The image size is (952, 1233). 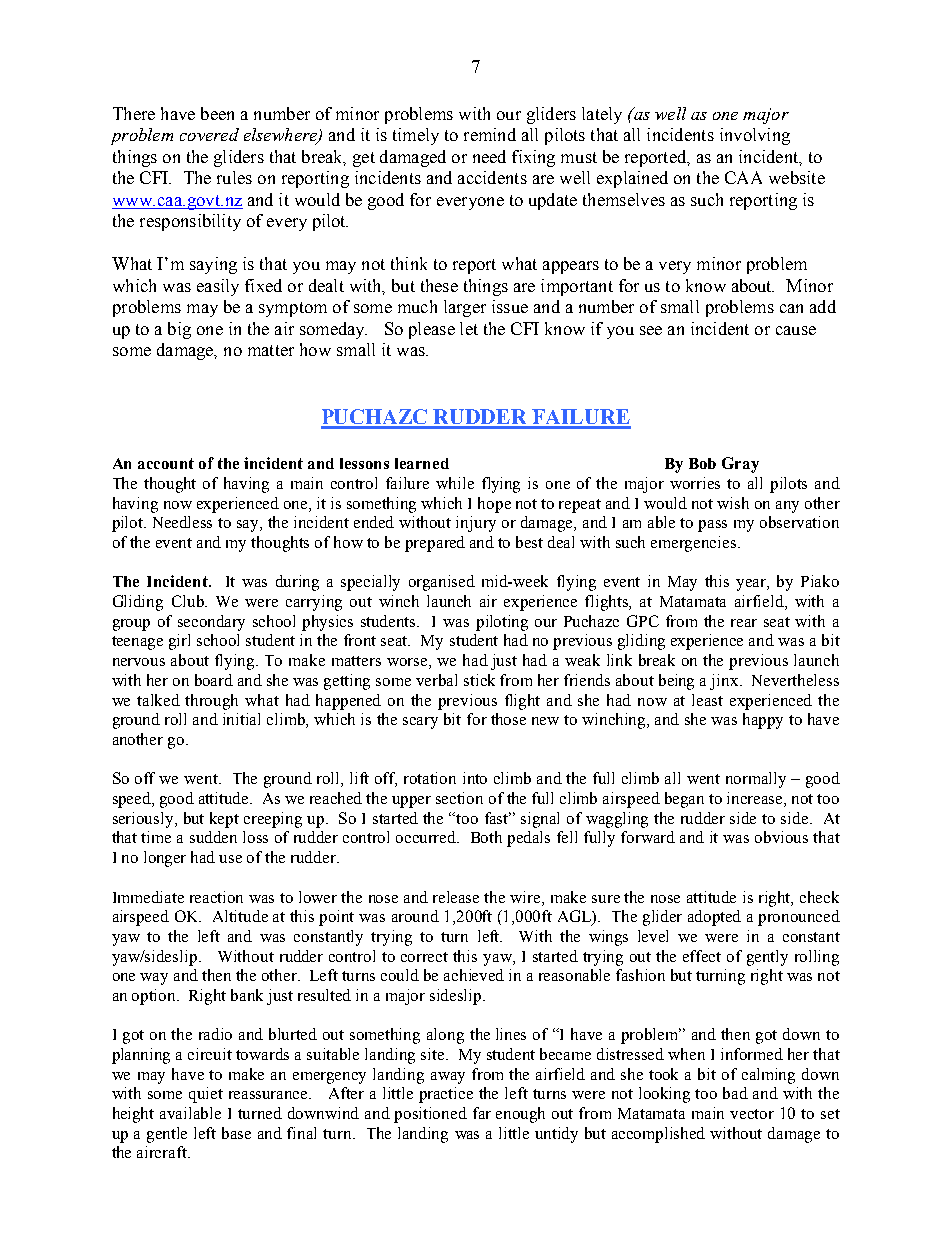 I want to click on far, so click(x=482, y=1113).
